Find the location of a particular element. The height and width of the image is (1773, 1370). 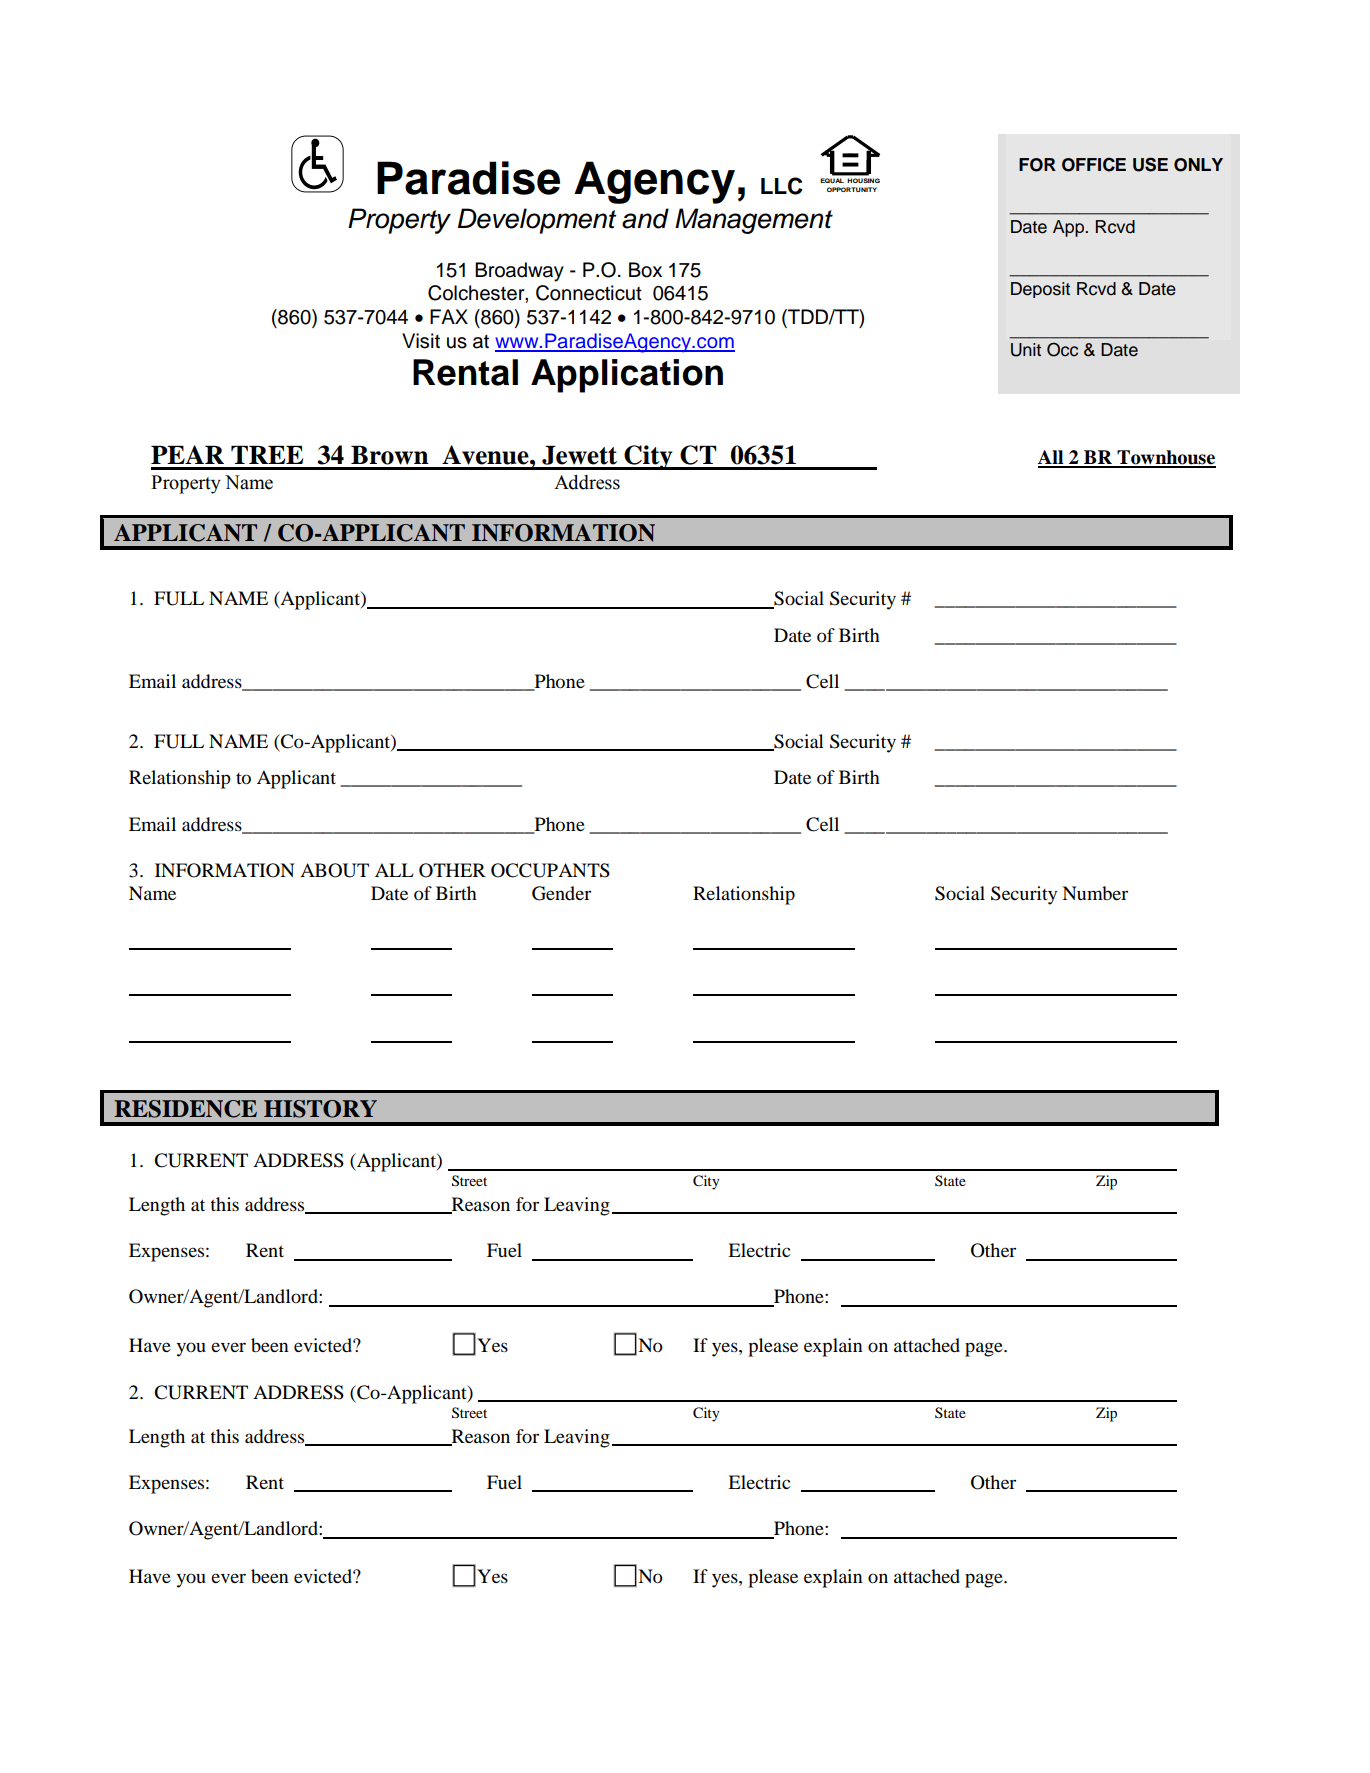

Townhouse is located at coordinates (1165, 458).
